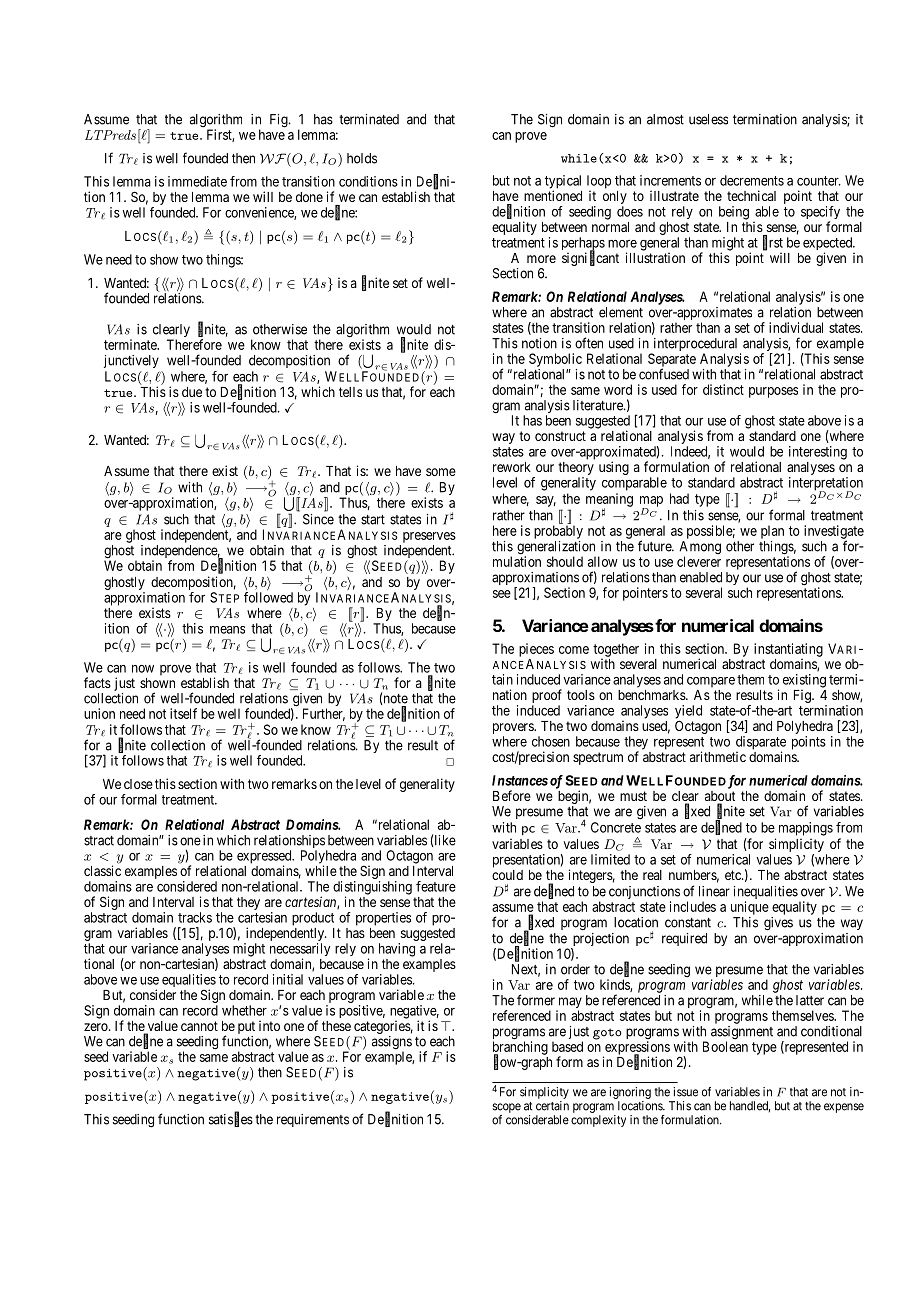 This page has height=1308, width=924. I want to click on immediate, so click(197, 181).
